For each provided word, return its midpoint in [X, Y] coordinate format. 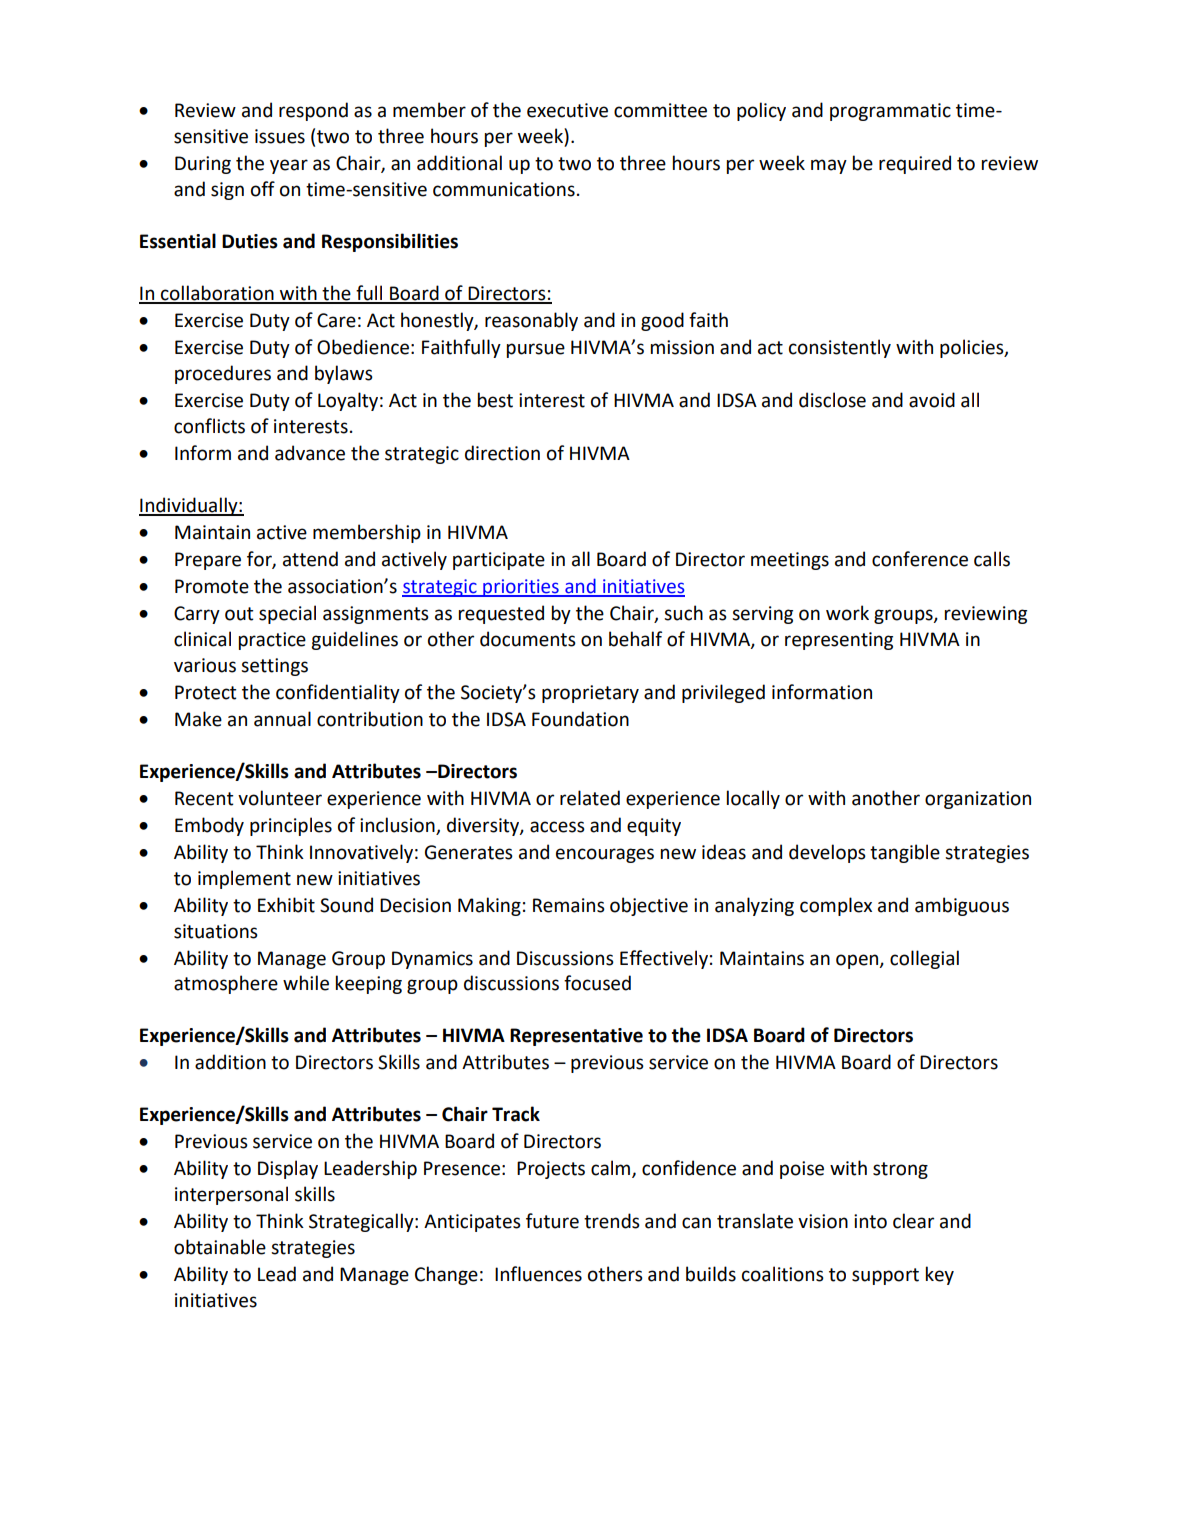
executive [567, 110]
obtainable [220, 1247]
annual [282, 719]
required [915, 164]
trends [612, 1221]
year [289, 166]
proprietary [590, 694]
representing [839, 641]
